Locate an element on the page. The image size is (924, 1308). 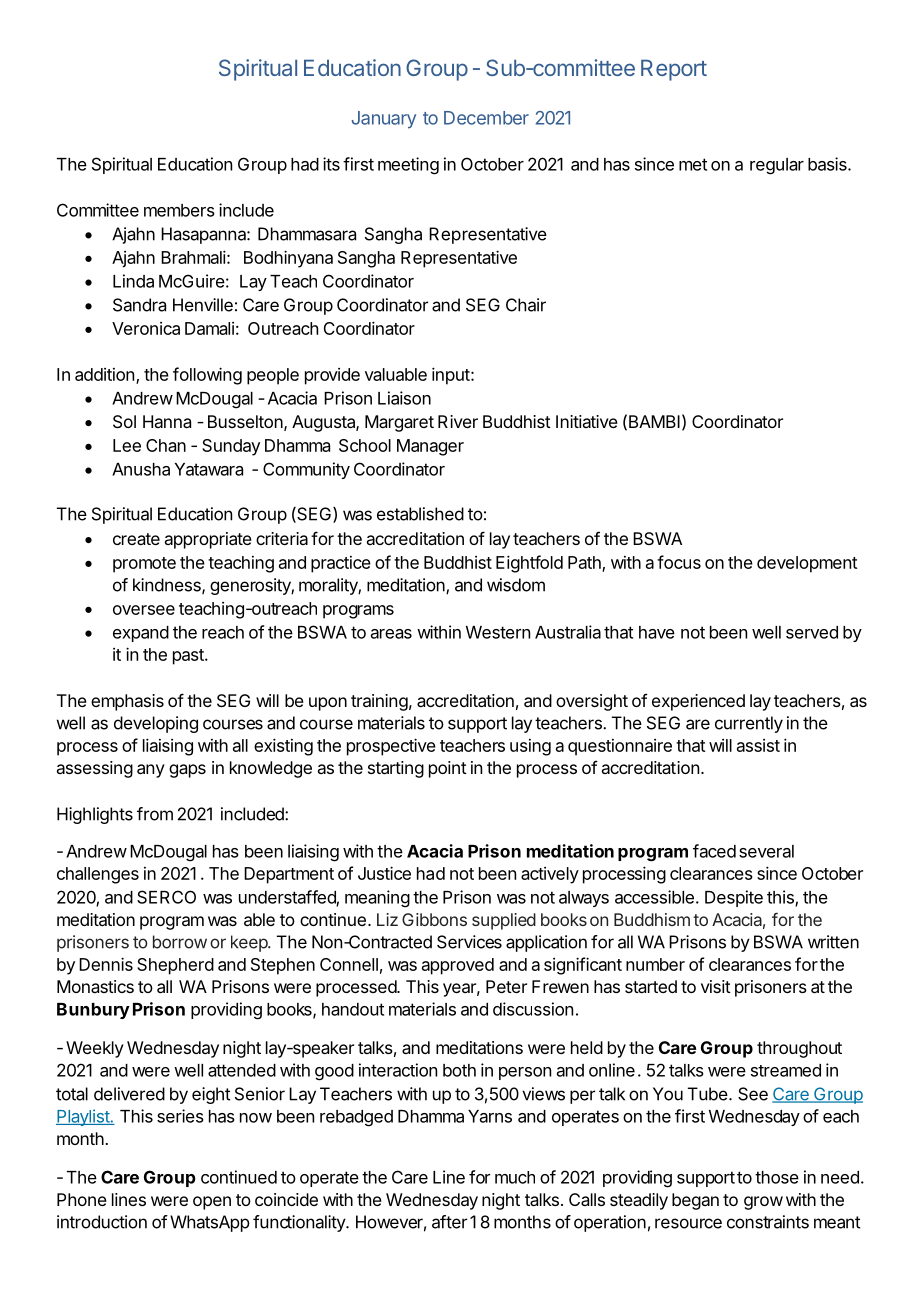
BAMBI is located at coordinates (654, 421).
